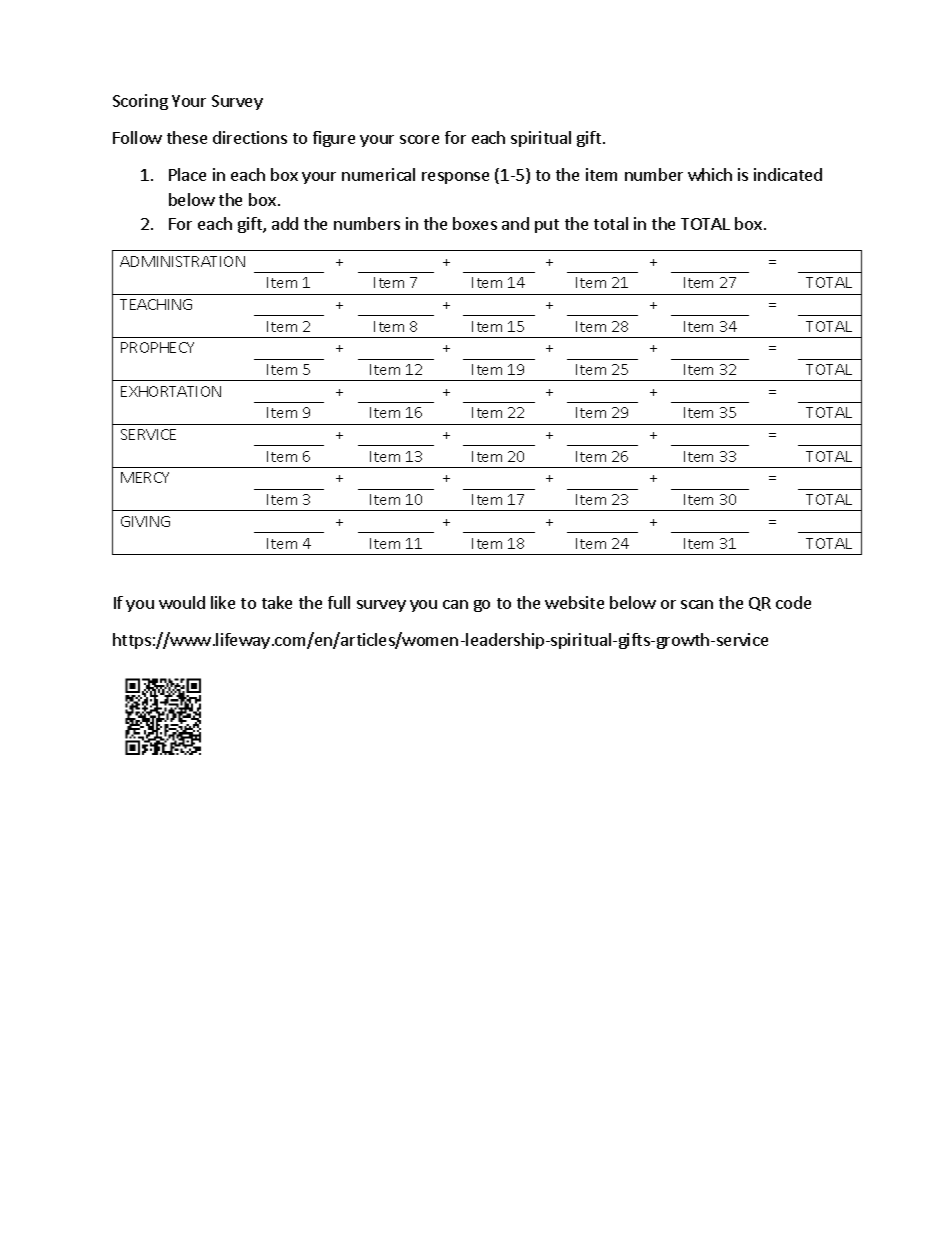 This page has width=952, height=1233. Describe the element at coordinates (710, 174) in the page. I see `which` at that location.
